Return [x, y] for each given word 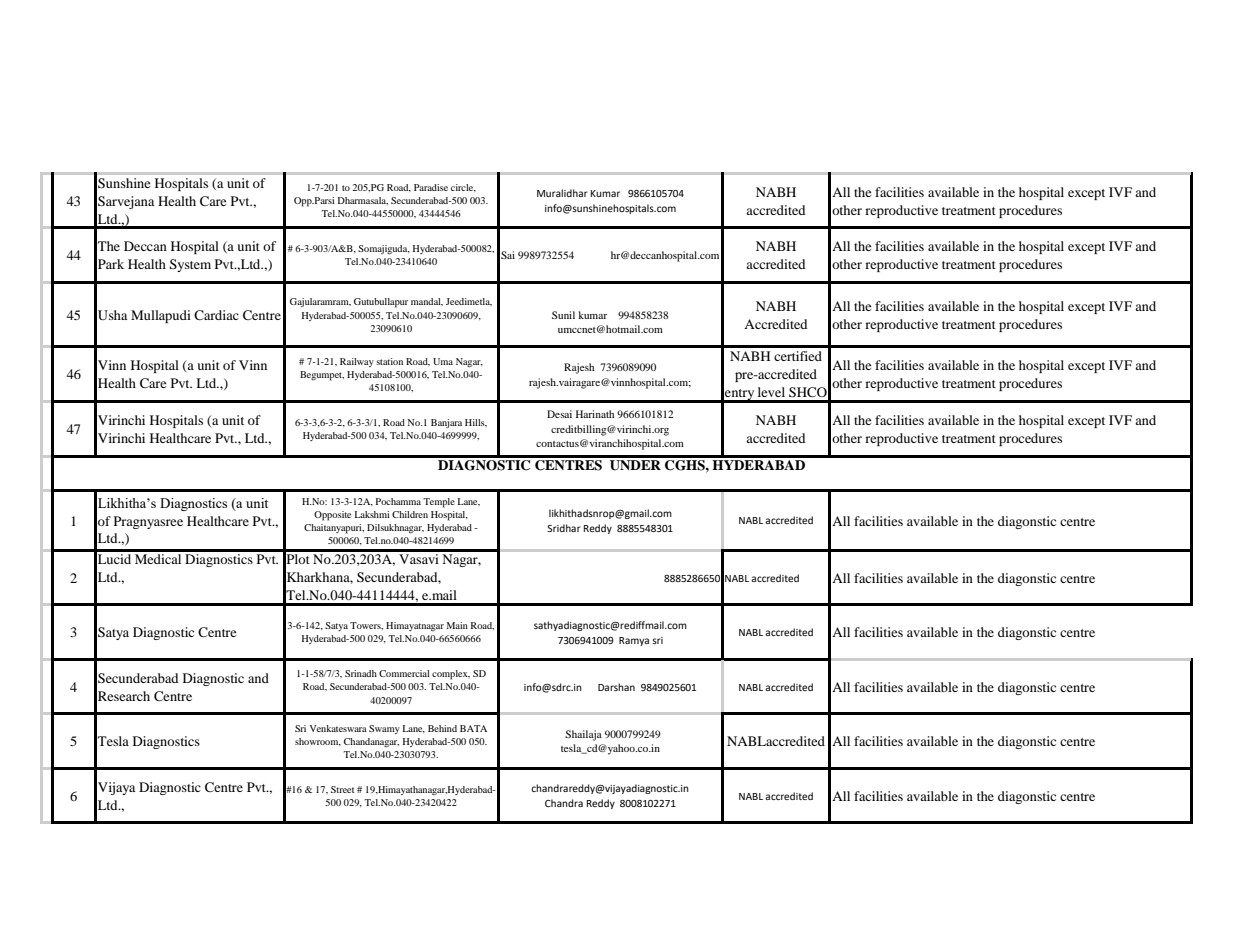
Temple [439, 503]
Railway [357, 362]
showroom [318, 742]
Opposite [332, 516]
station [389, 361]
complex [451, 675]
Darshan [616, 687]
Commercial [404, 673]
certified [798, 356]
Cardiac [216, 315]
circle [463, 188]
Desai [559, 414]
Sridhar [564, 528]
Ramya [634, 641]
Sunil [563, 315]
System [190, 265]
